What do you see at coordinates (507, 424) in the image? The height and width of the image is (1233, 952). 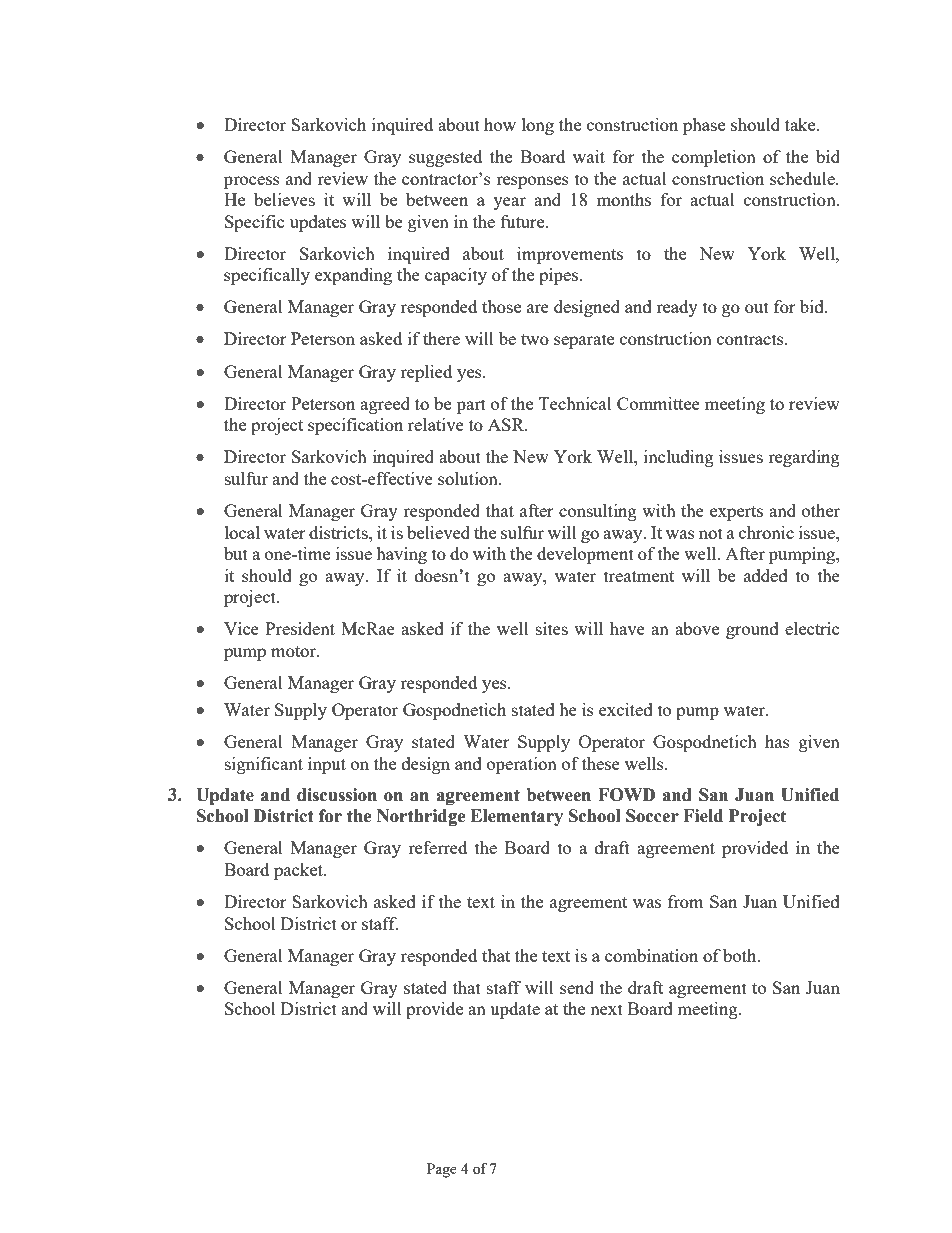 I see `ASR` at bounding box center [507, 424].
